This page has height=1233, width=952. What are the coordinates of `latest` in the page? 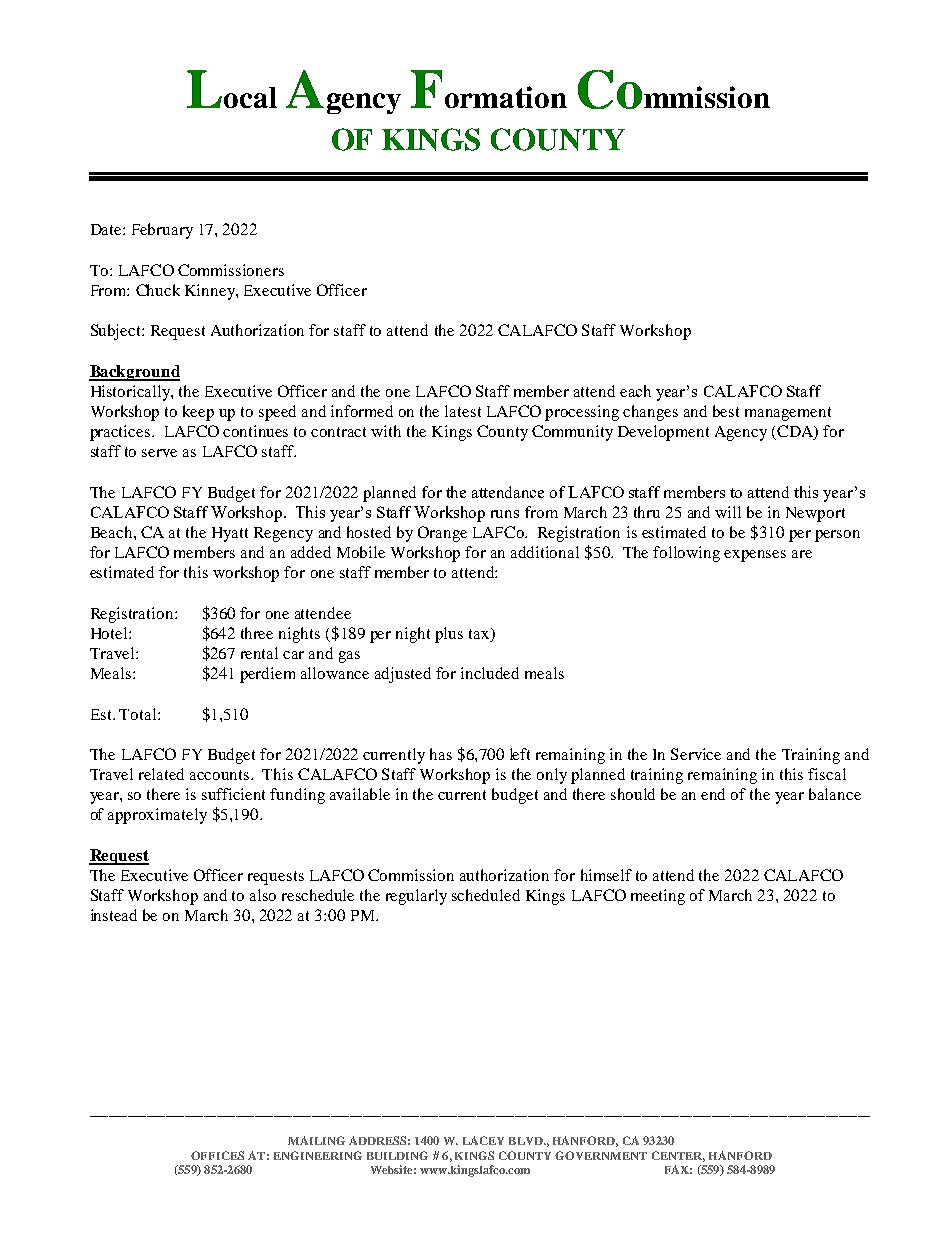 It's located at (463, 411).
